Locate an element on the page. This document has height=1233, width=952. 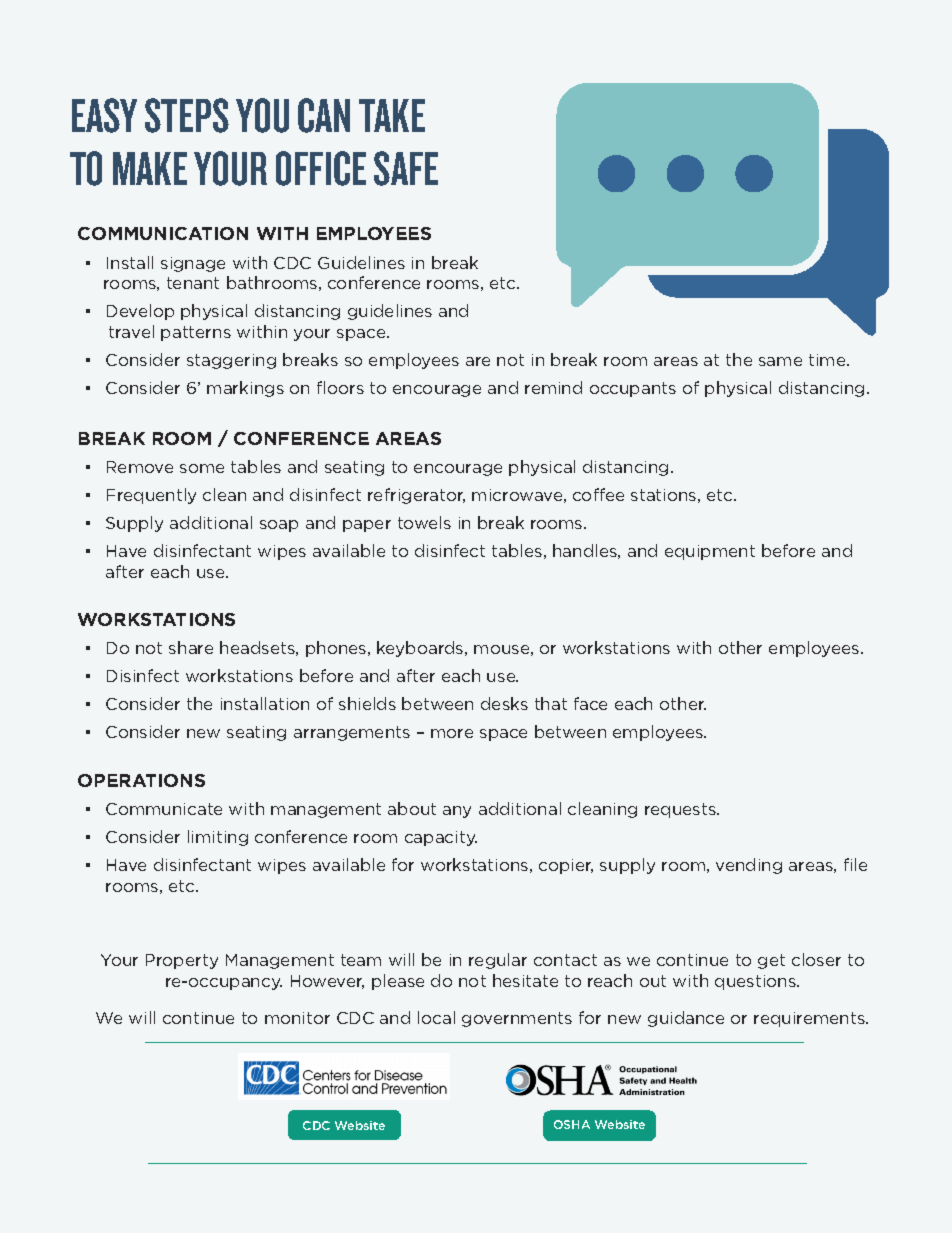
same is located at coordinates (780, 361).
